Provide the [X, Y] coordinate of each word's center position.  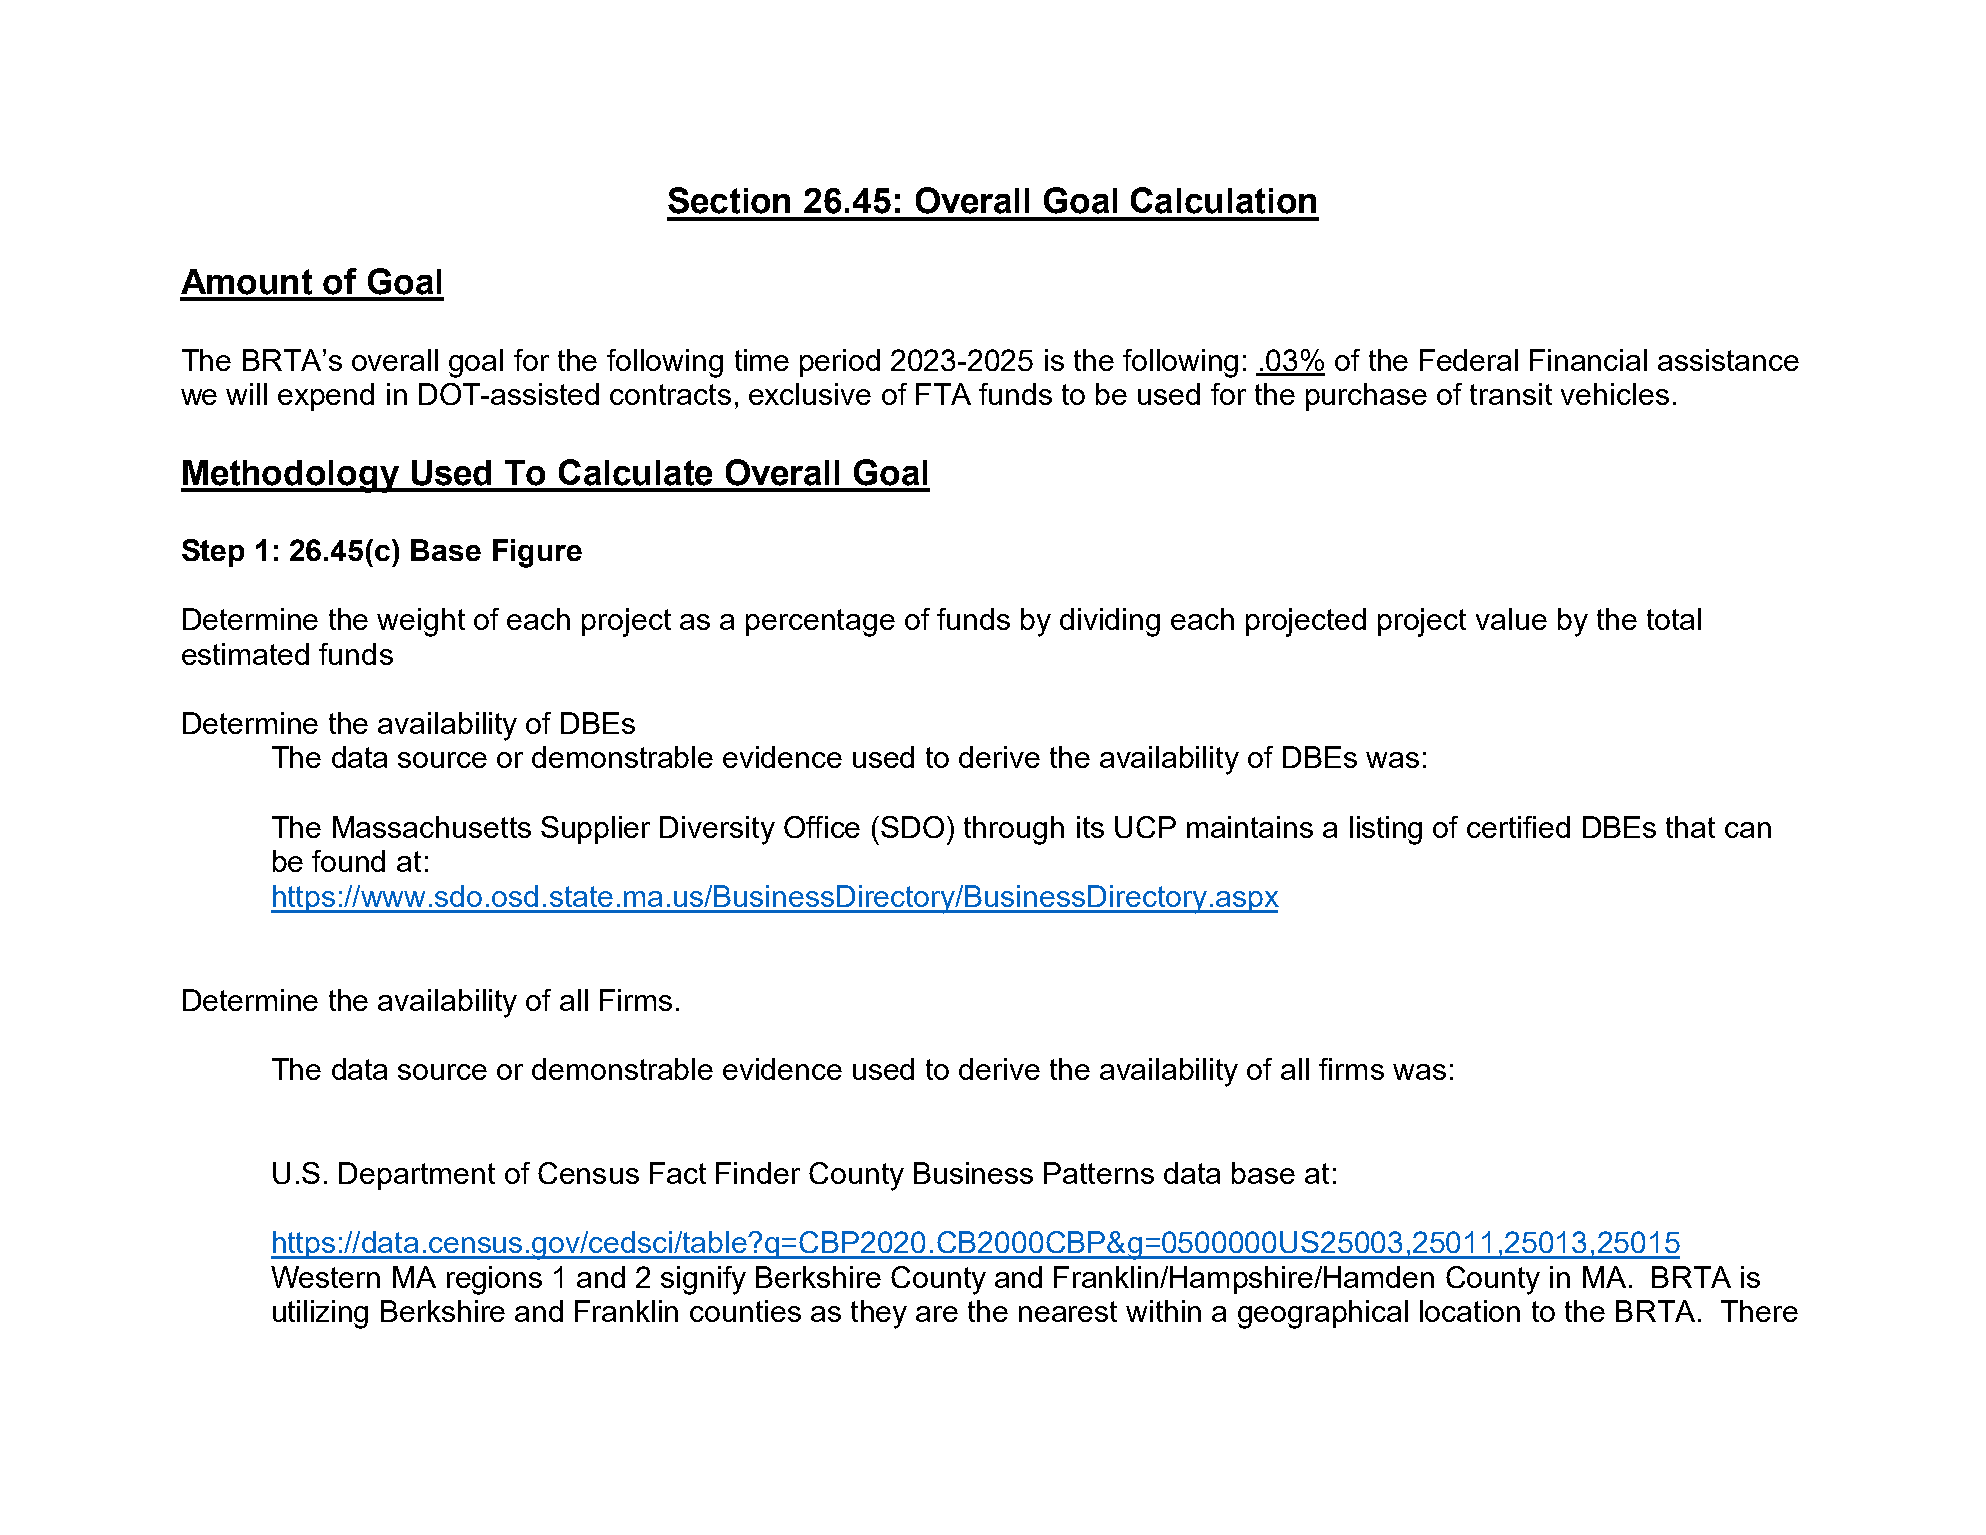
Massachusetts [432, 827]
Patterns [1099, 1173]
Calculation [1223, 200]
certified [1518, 827]
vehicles [1615, 394]
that [1690, 827]
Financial [1588, 360]
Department [417, 1176]
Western [325, 1277]
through [1014, 830]
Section [729, 200]
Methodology [291, 476]
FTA [943, 394]
